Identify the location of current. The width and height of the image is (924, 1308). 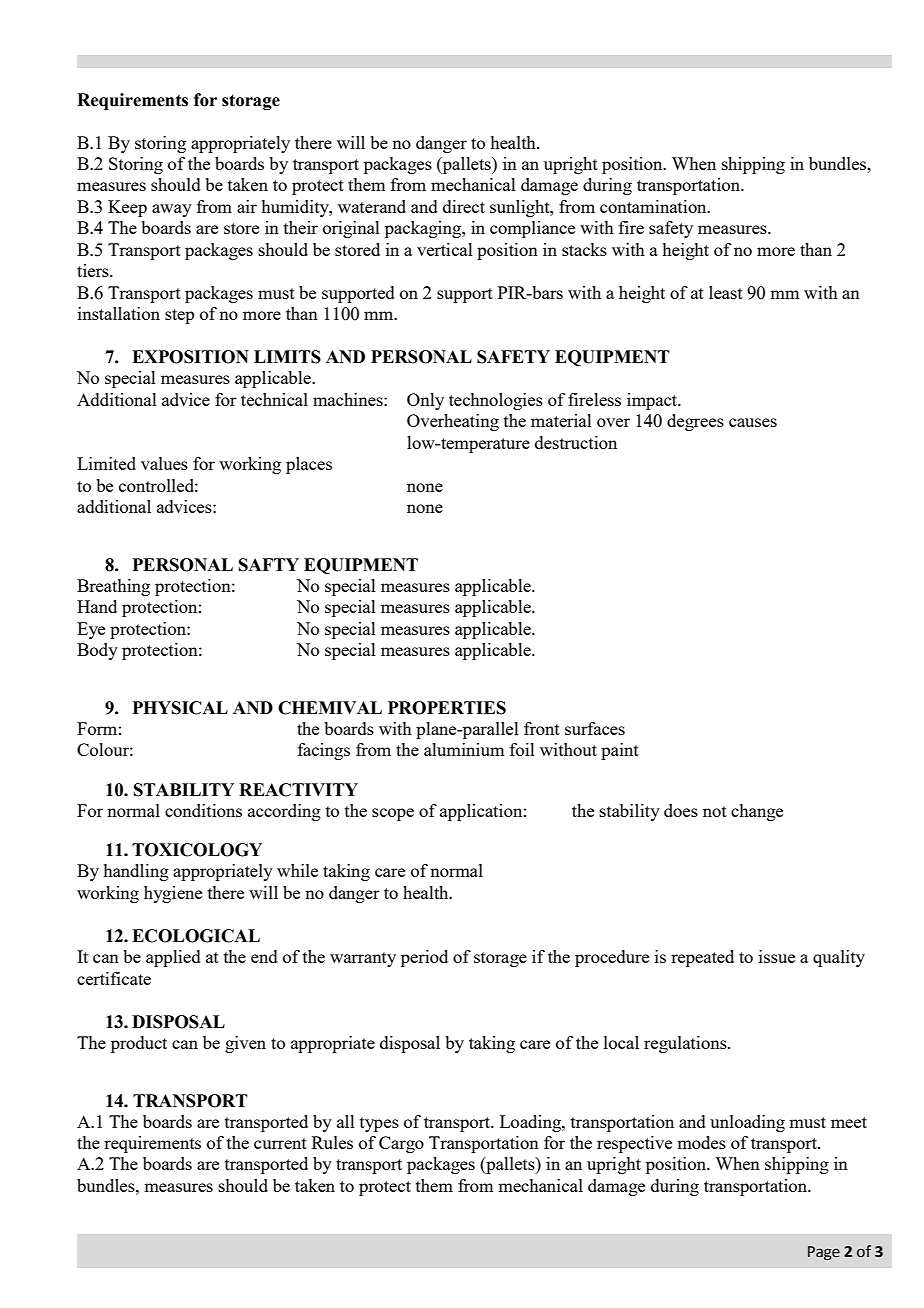
(280, 1143).
